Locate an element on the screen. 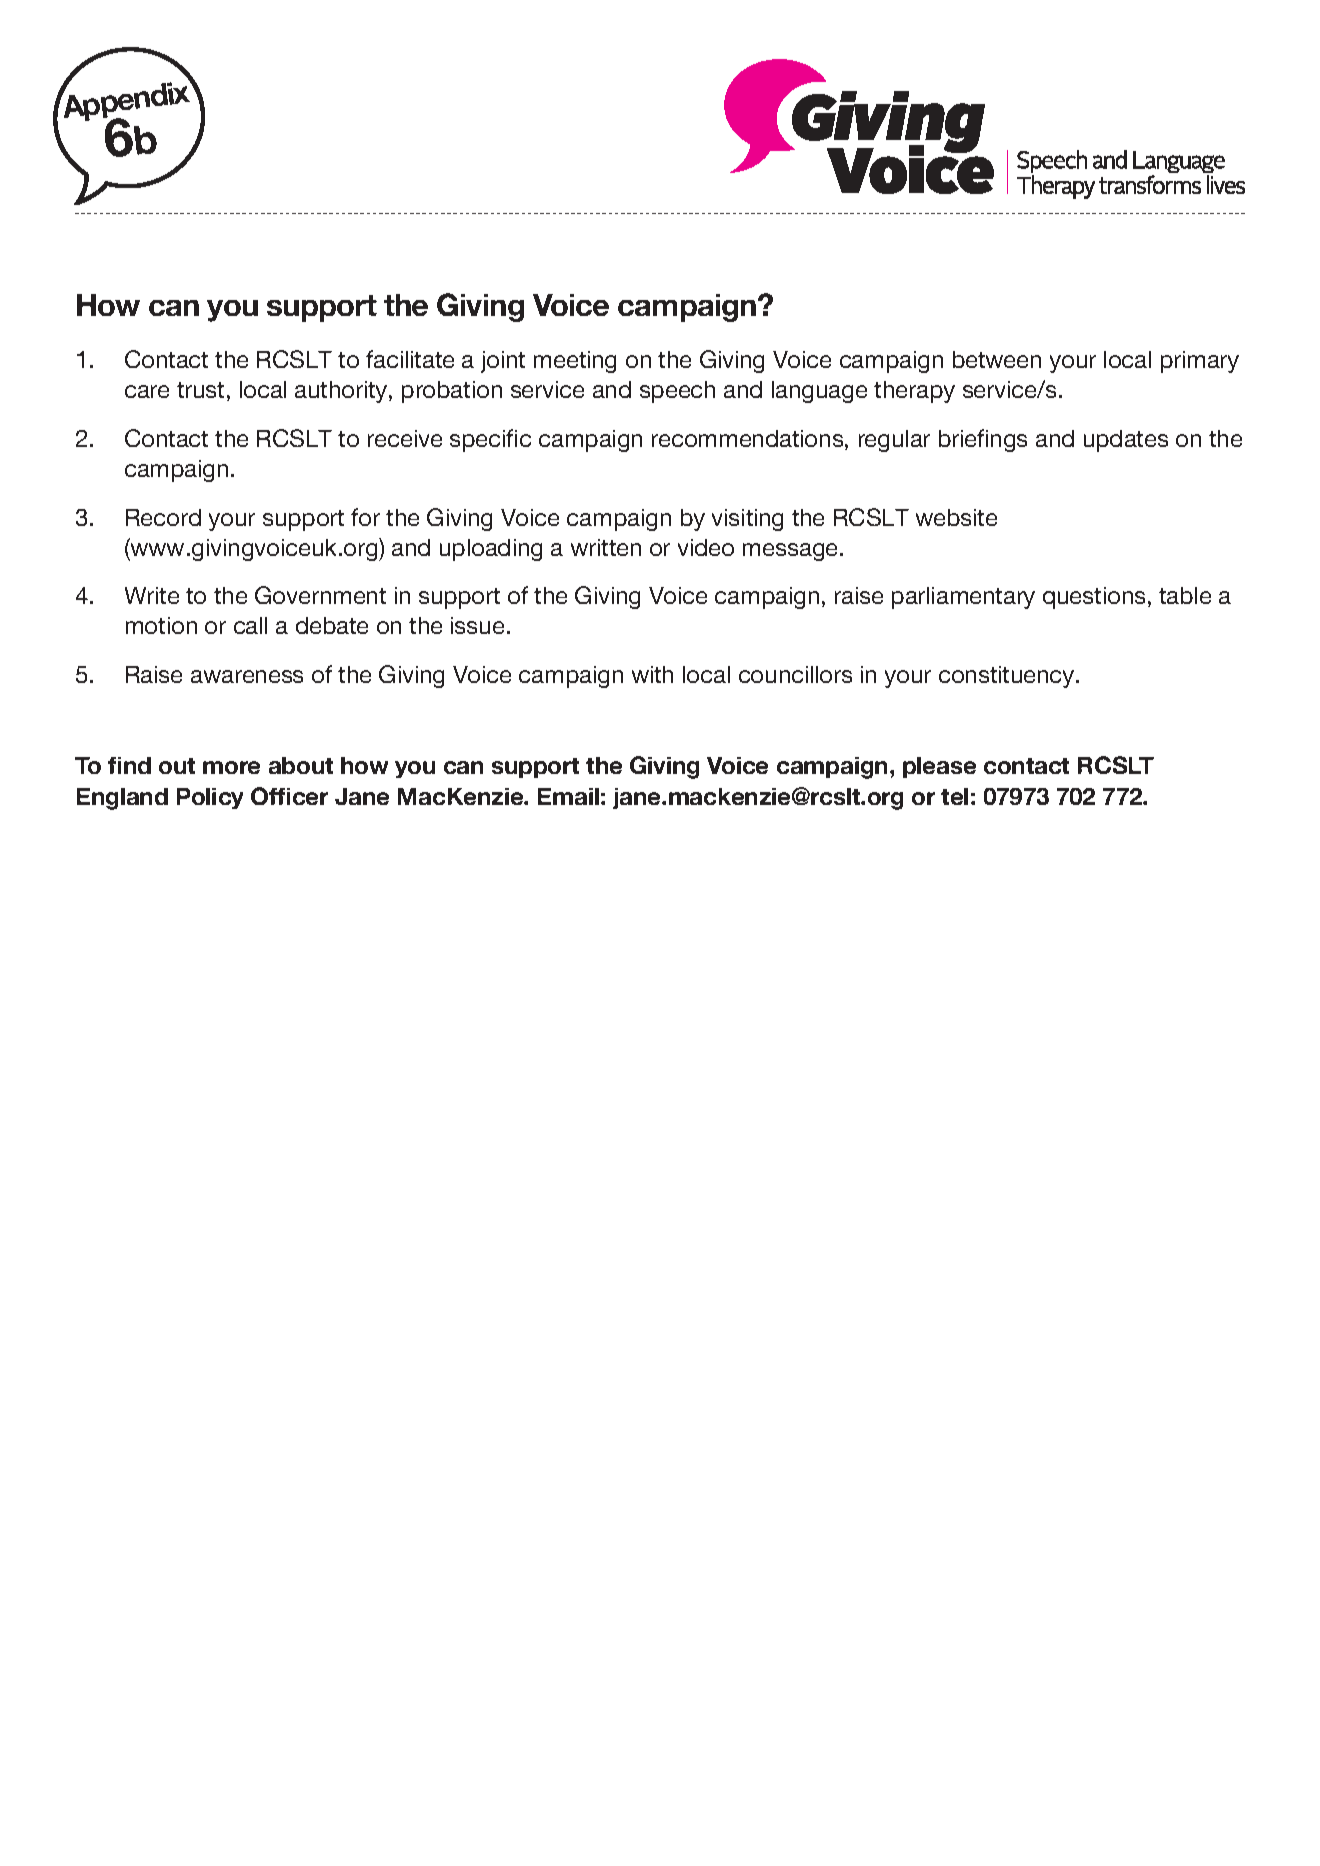 The image size is (1320, 1866). call is located at coordinates (250, 625).
